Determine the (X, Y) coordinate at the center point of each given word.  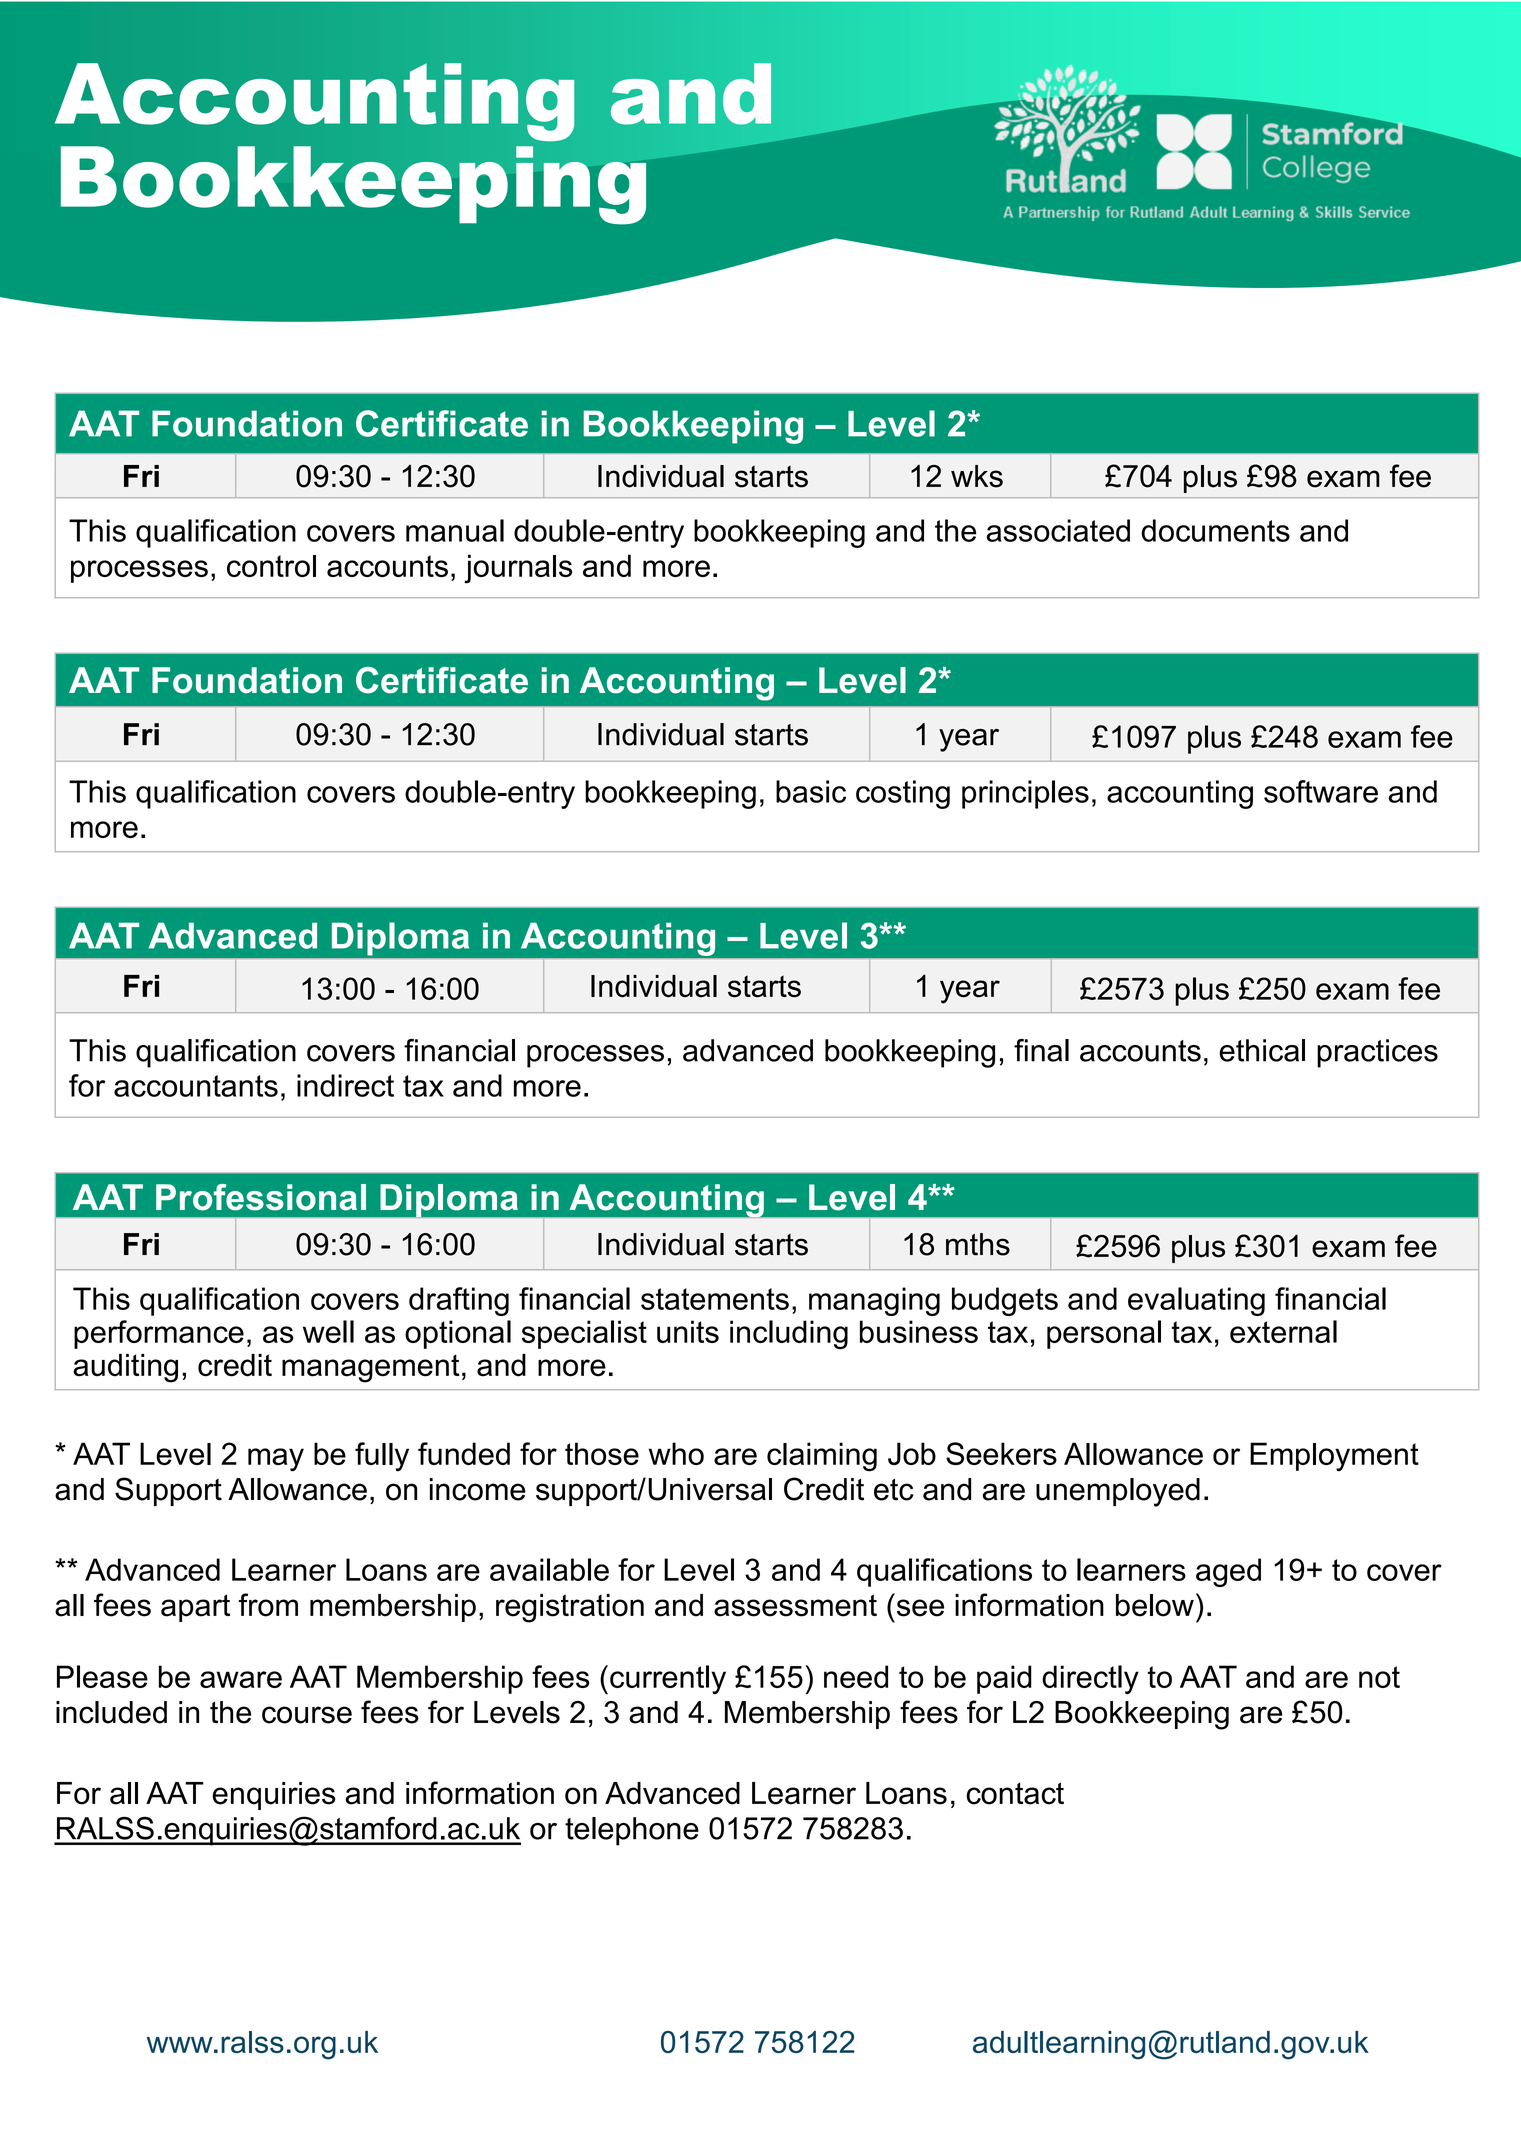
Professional (261, 1197)
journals (518, 569)
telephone (632, 1831)
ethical (1262, 1050)
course (307, 1715)
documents (1215, 530)
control (271, 566)
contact (1015, 1793)
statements (715, 1299)
